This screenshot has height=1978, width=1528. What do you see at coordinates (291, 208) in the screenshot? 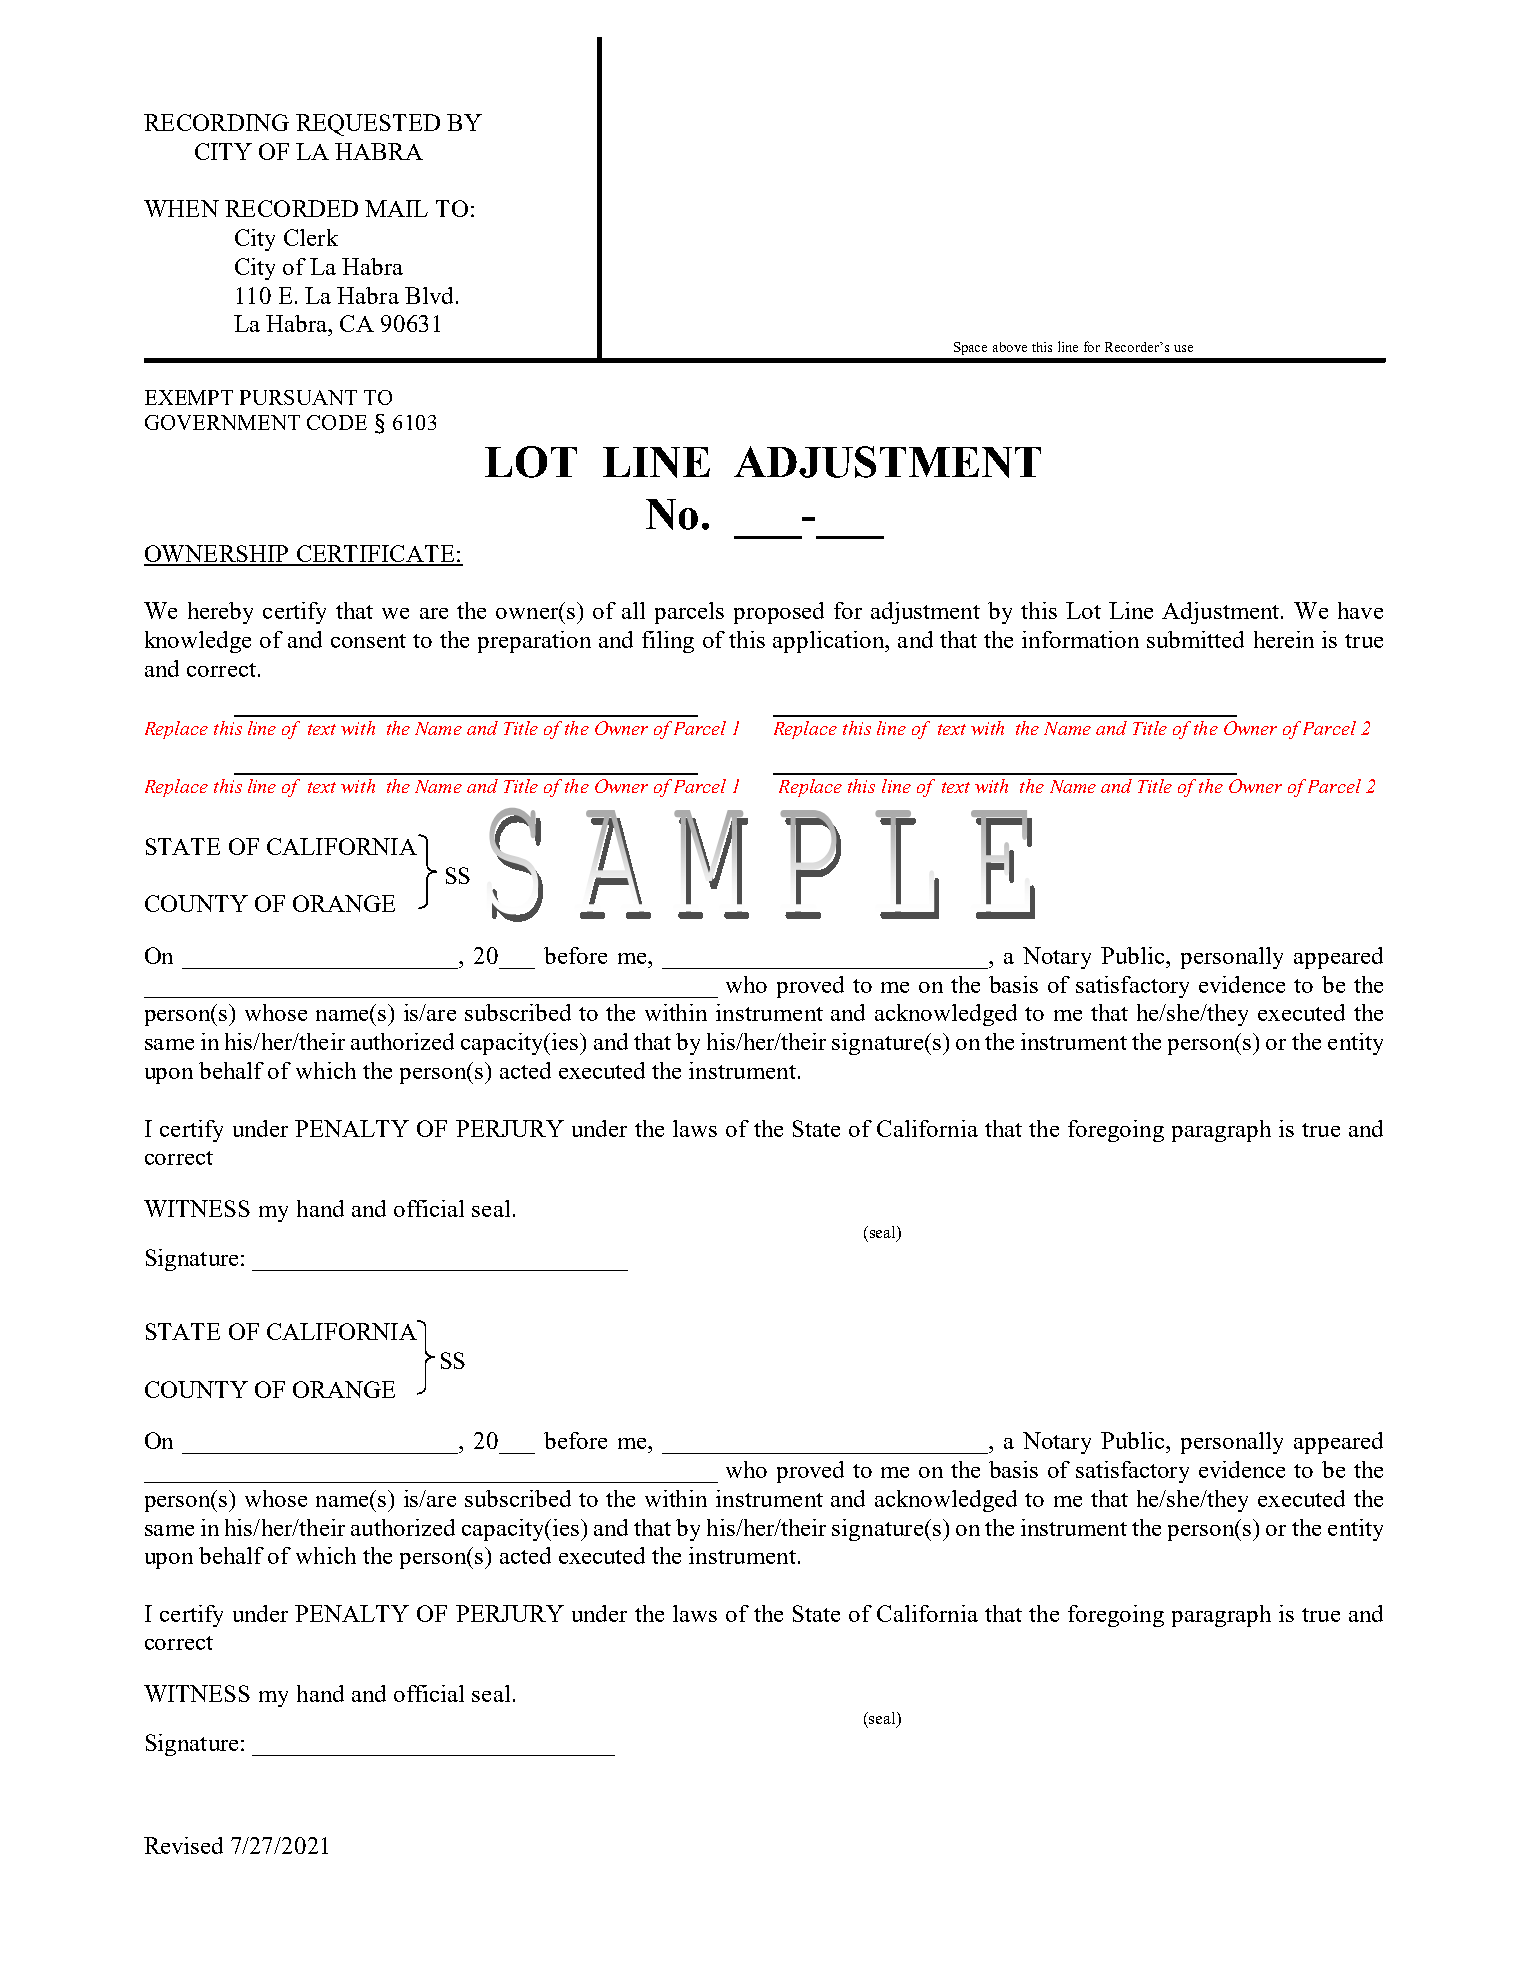
I see `RECORDED` at bounding box center [291, 208].
